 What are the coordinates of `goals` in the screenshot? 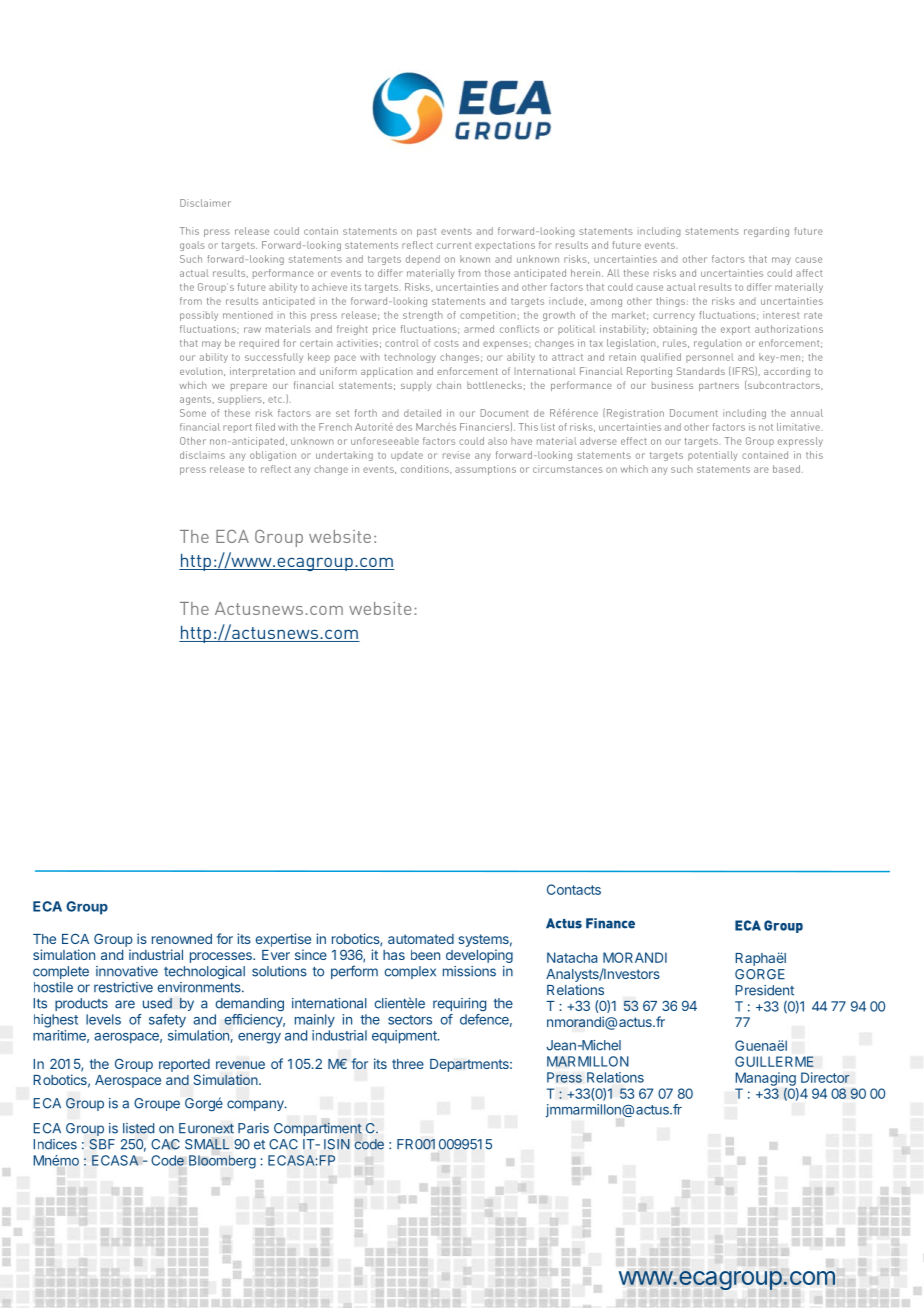 It's located at (192, 246).
